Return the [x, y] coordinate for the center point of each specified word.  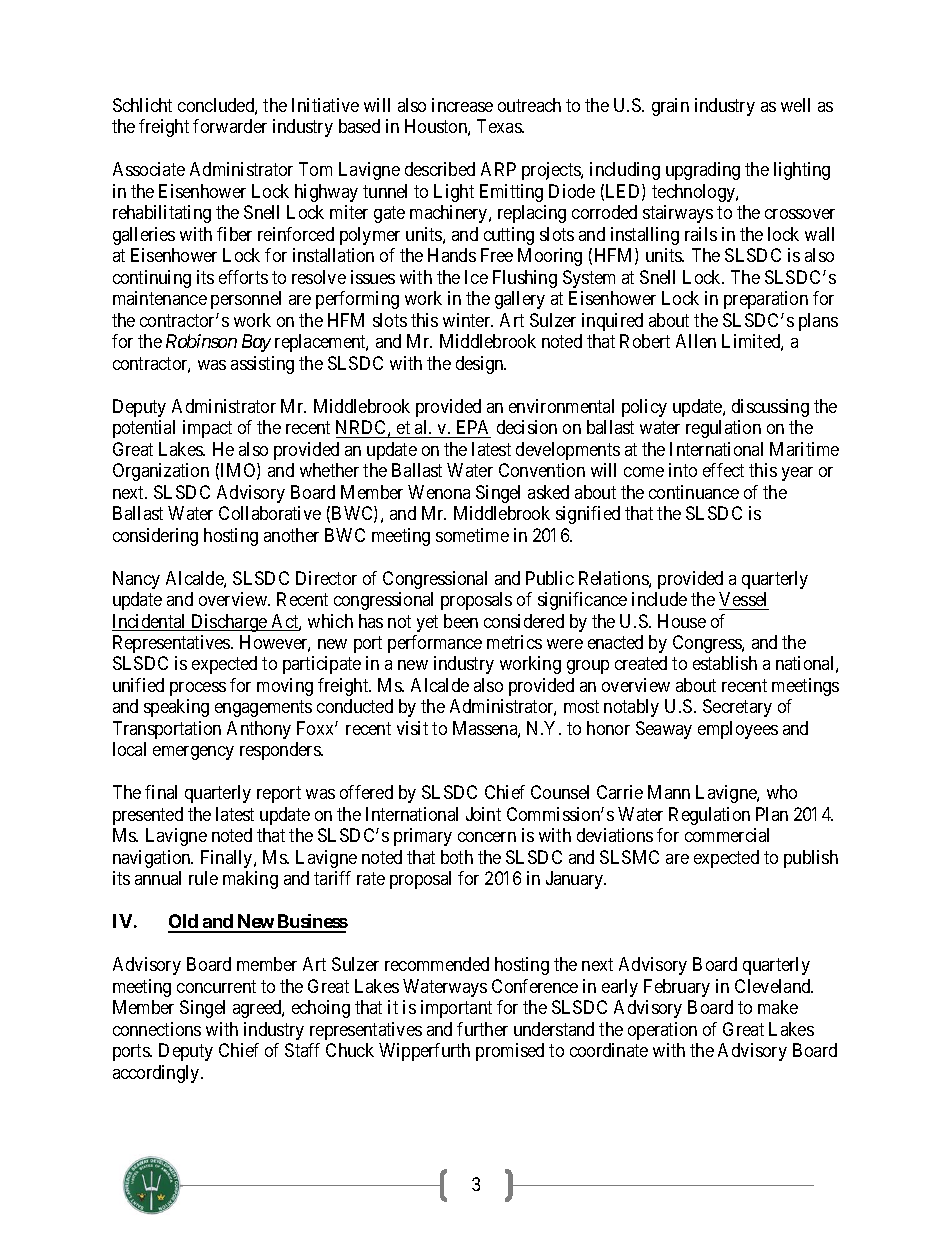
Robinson [201, 341]
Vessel [742, 599]
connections [157, 1029]
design [481, 365]
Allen [696, 341]
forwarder [230, 126]
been [461, 621]
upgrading [703, 171]
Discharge [229, 623]
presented [148, 816]
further [482, 1029]
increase [462, 105]
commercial [727, 835]
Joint [483, 814]
